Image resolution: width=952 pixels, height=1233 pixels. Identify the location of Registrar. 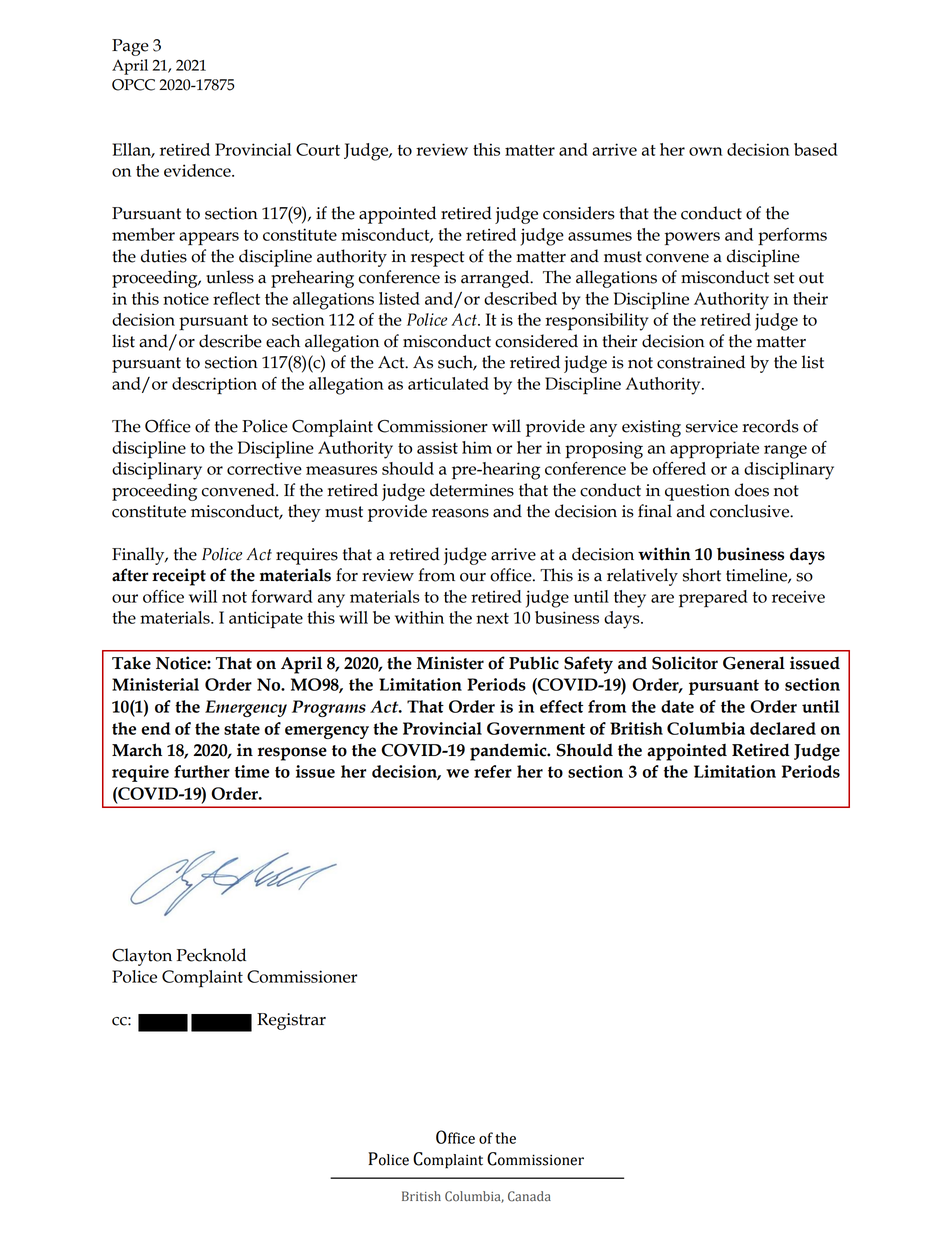
(291, 1021).
